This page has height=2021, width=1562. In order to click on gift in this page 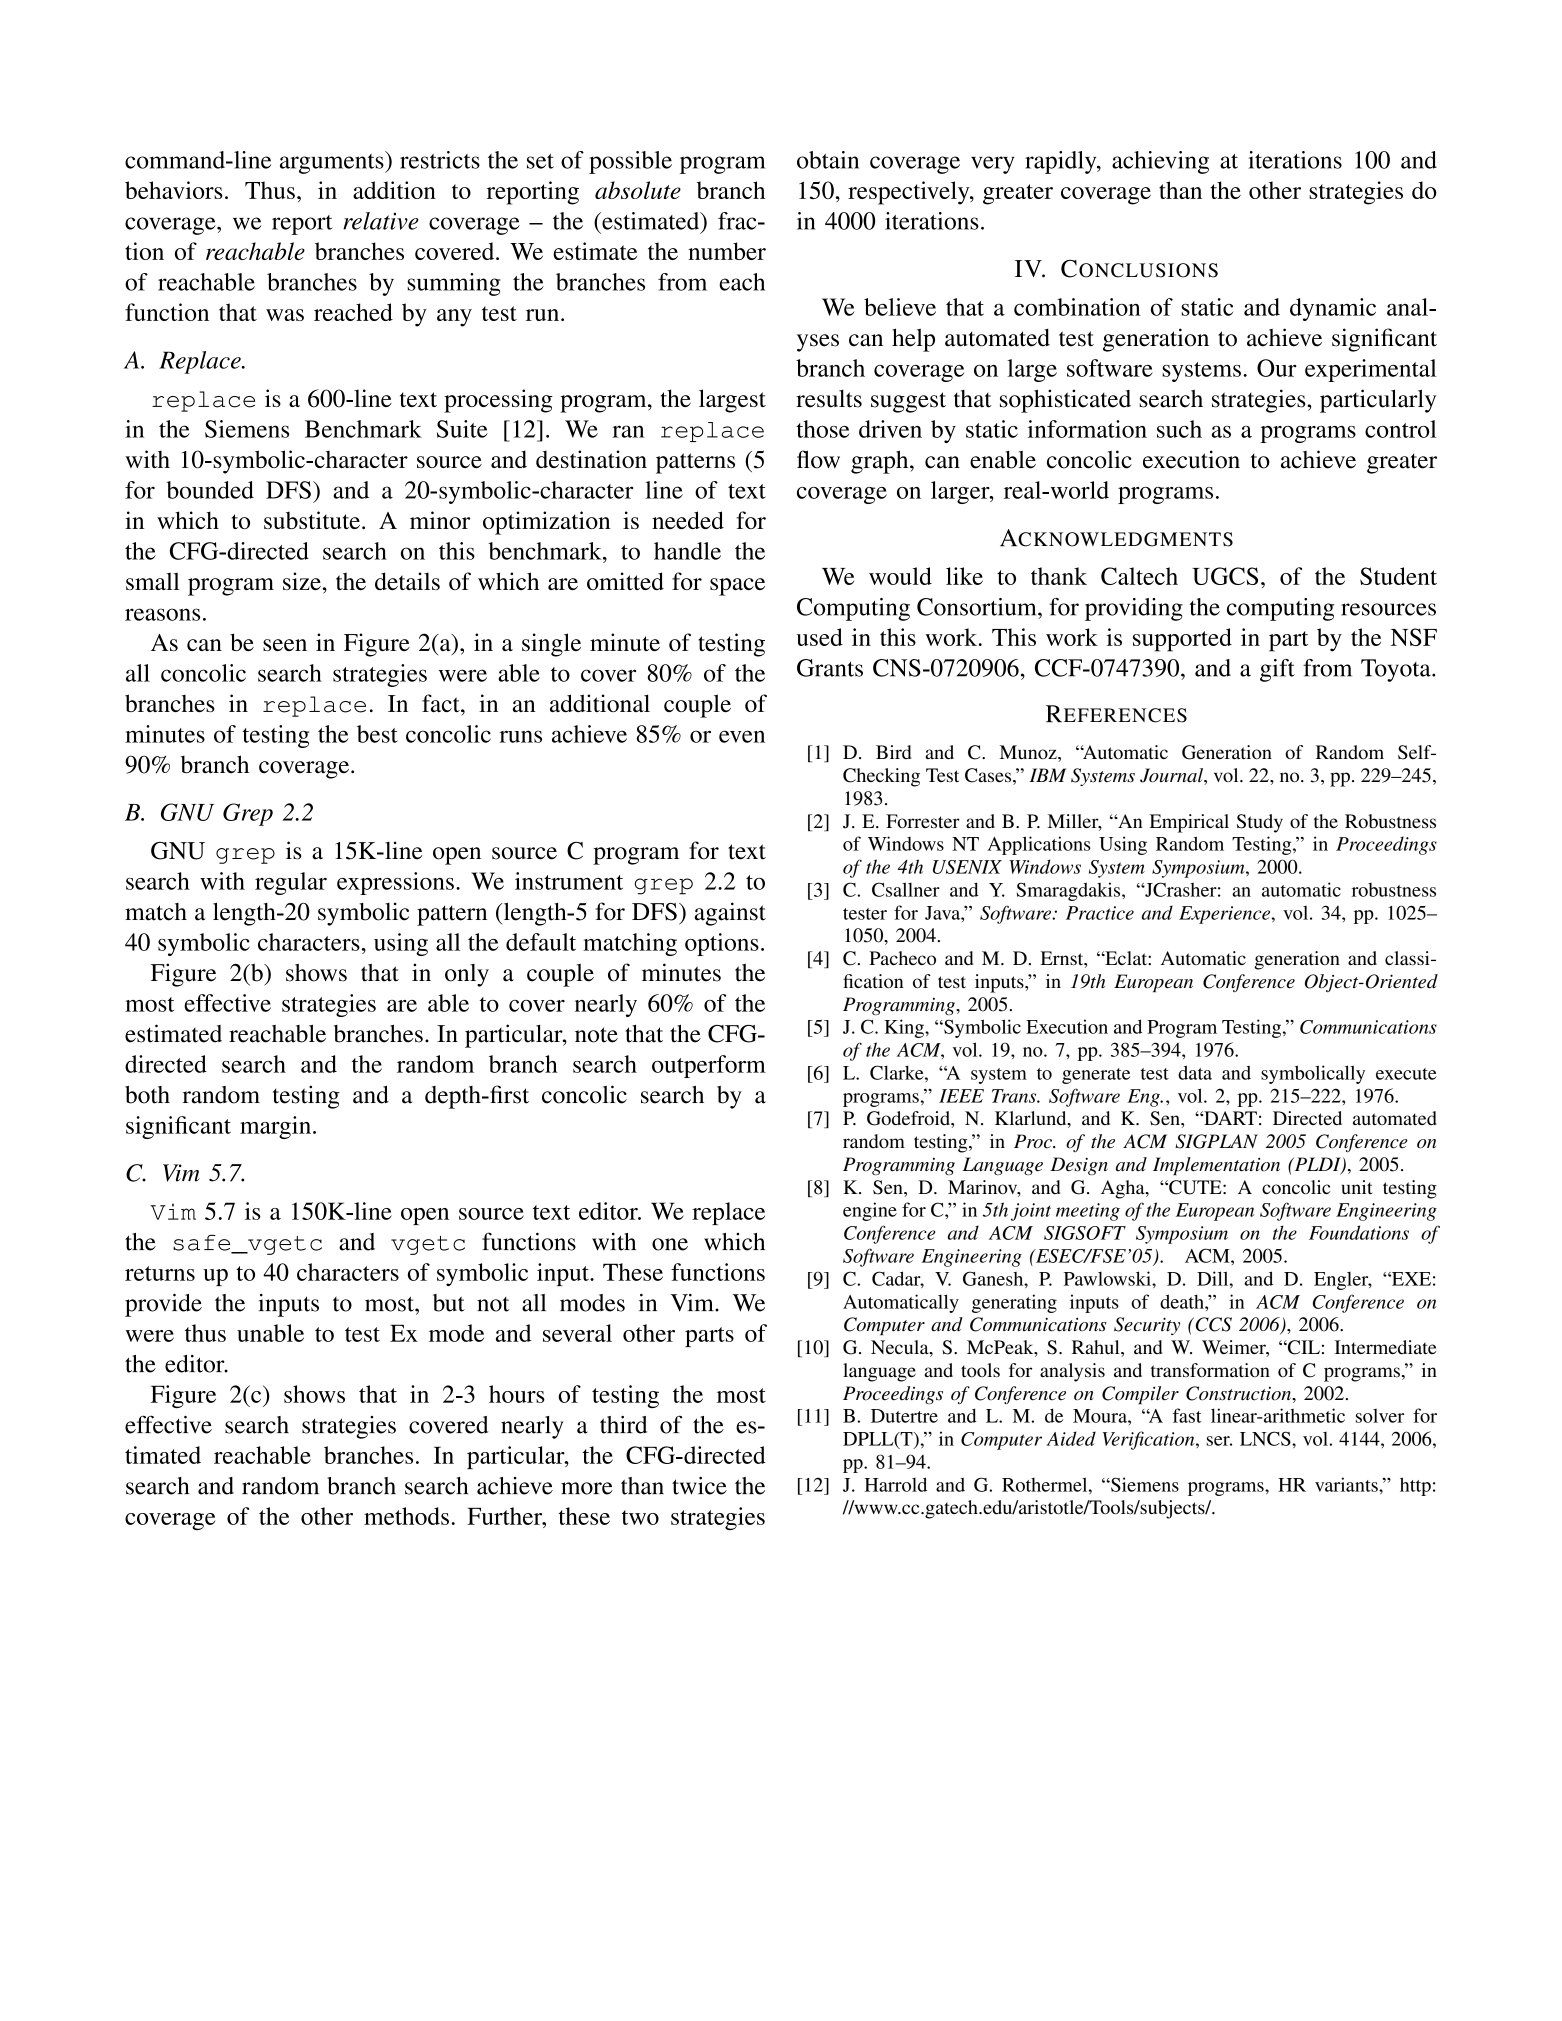, I will do `click(1277, 670)`.
